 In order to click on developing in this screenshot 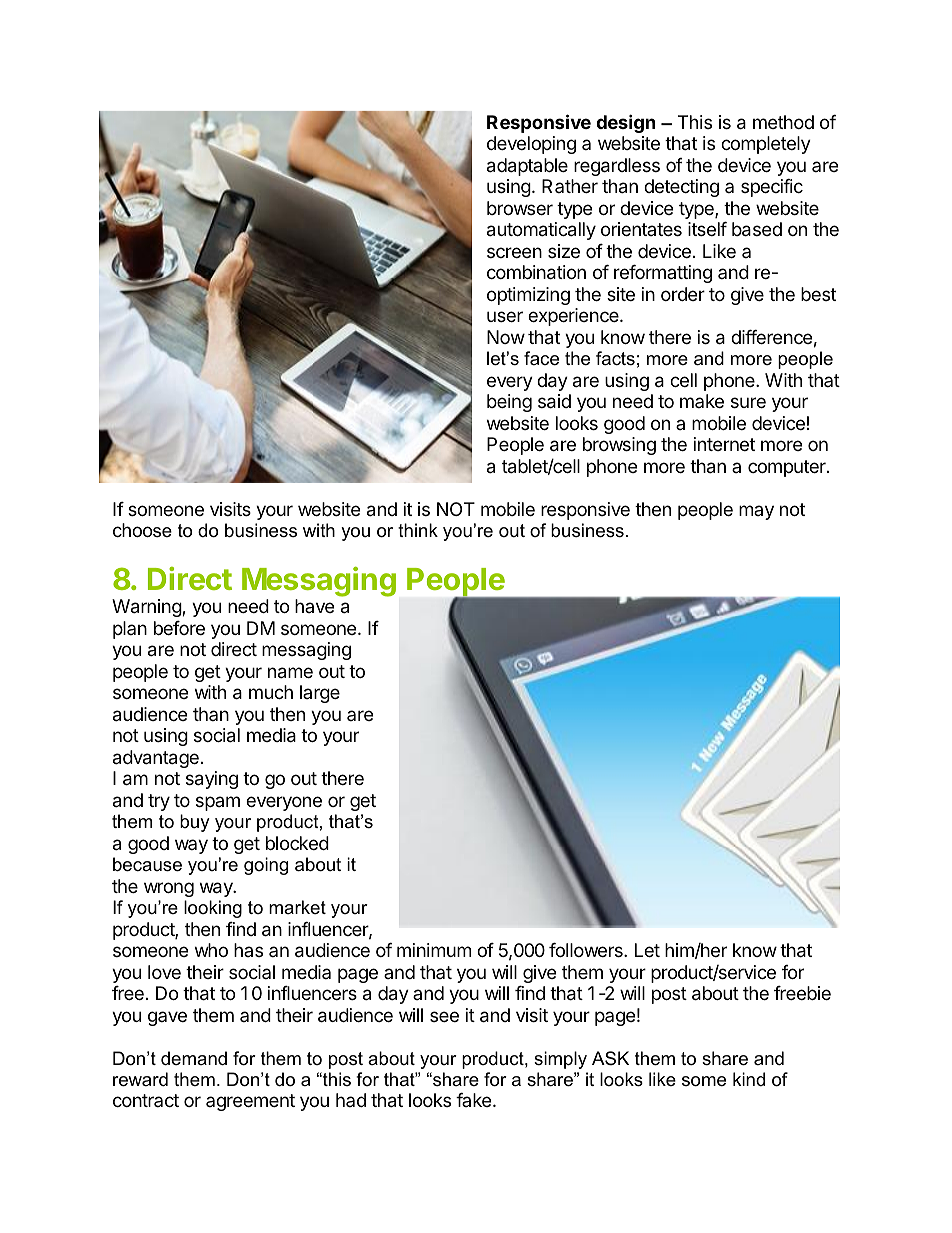, I will do `click(531, 145)`.
